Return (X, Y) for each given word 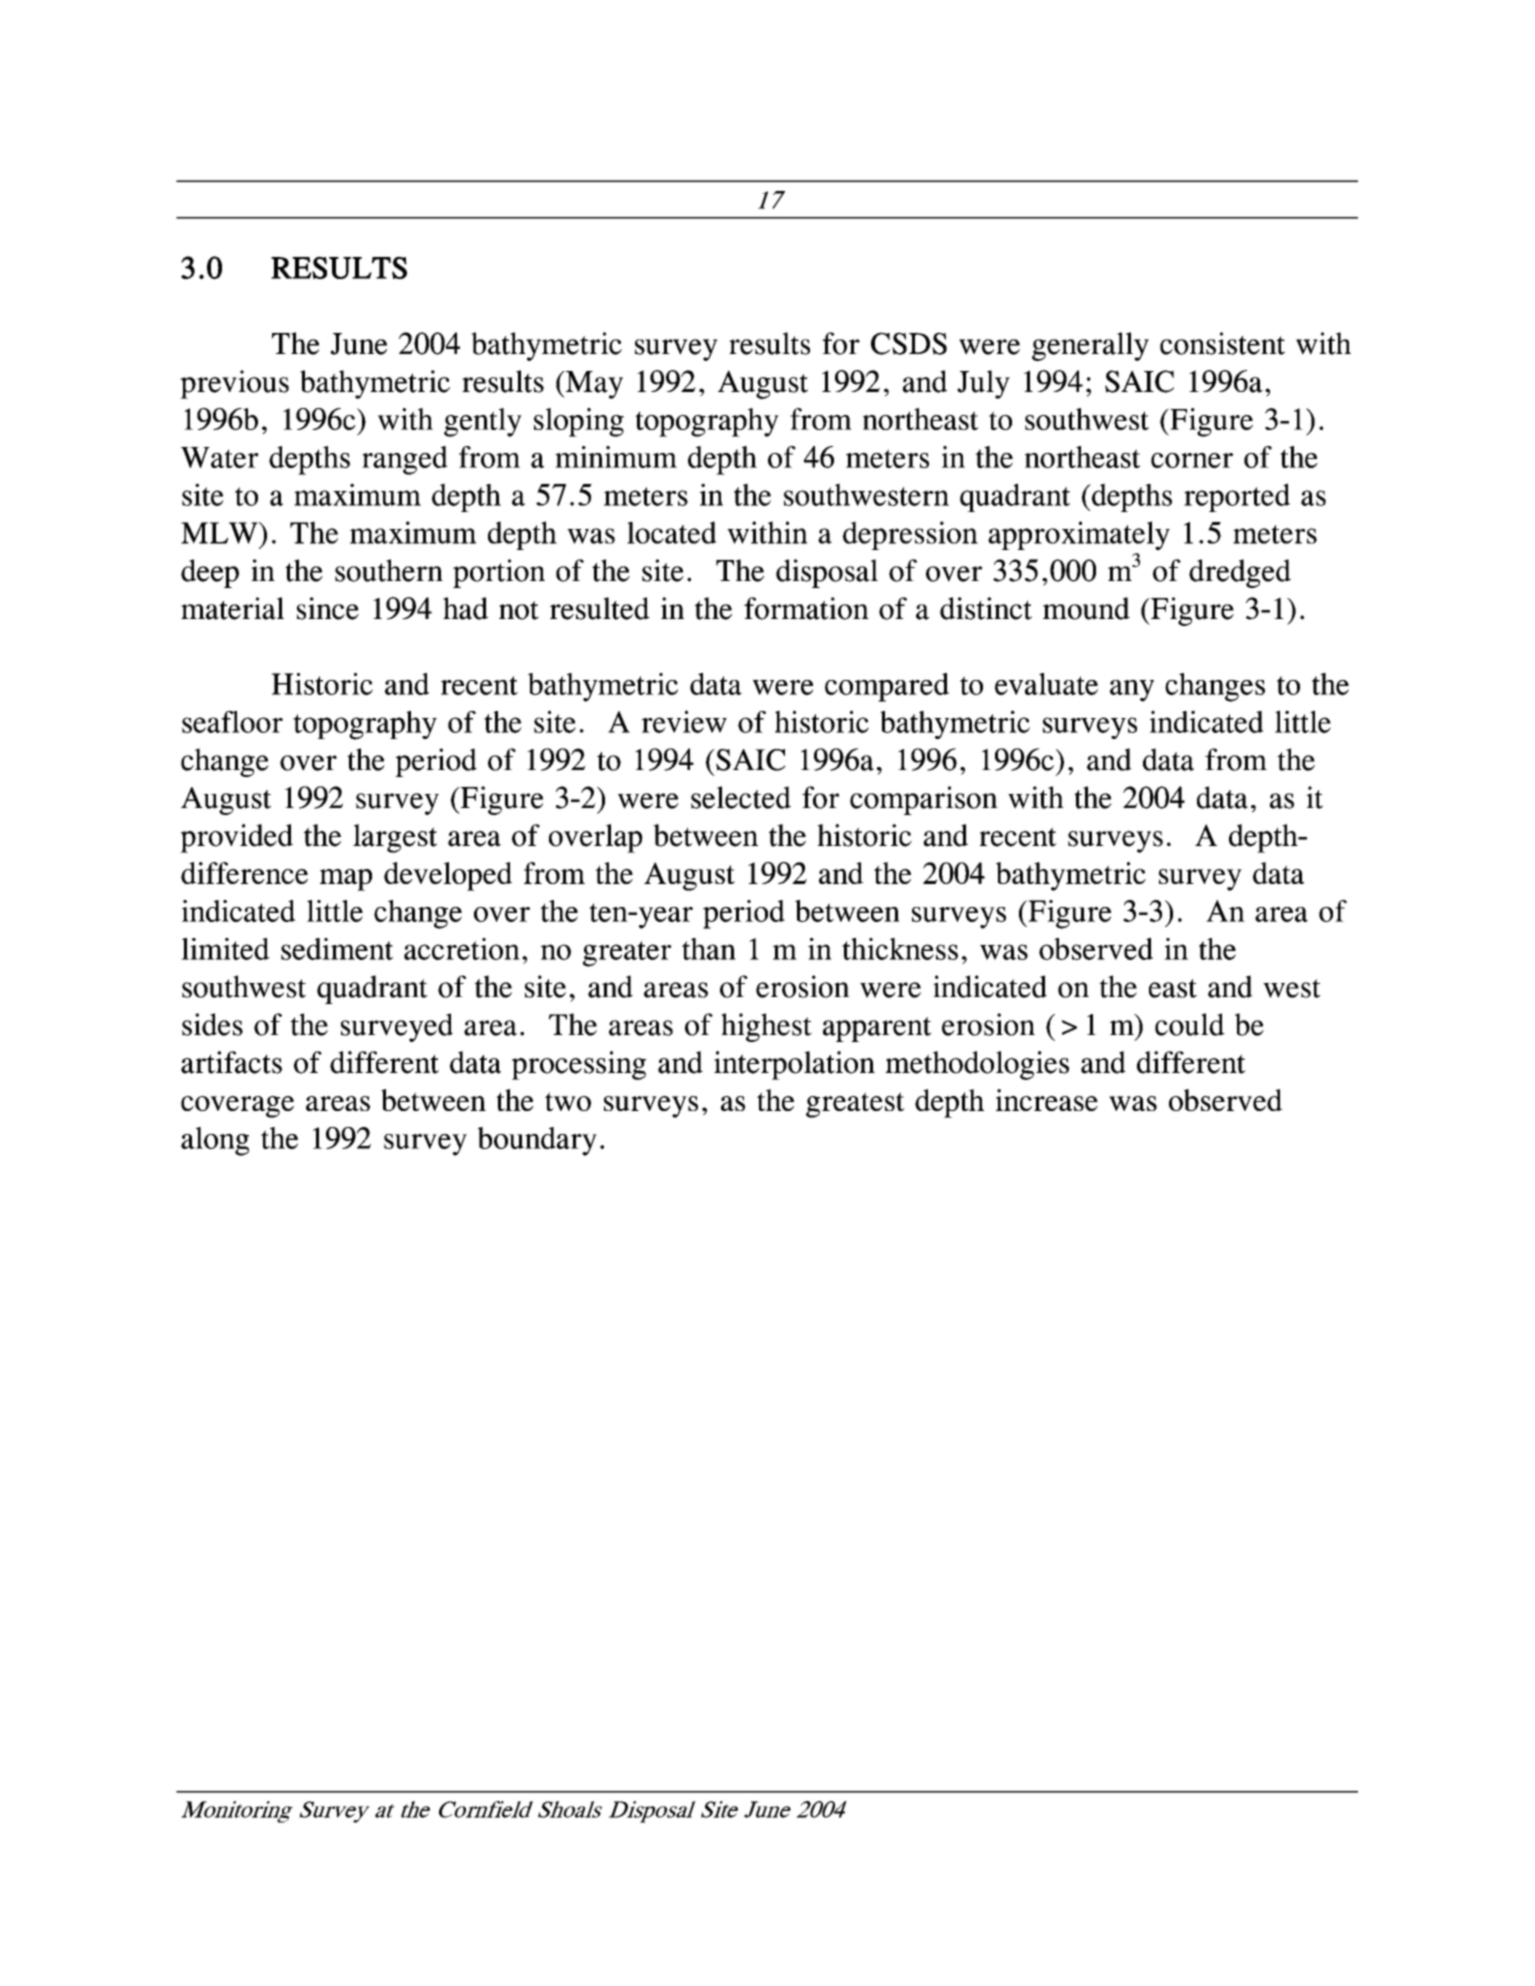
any (1132, 691)
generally (1090, 346)
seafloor (232, 722)
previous (234, 384)
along (215, 1141)
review (684, 721)
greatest (855, 1105)
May (593, 385)
